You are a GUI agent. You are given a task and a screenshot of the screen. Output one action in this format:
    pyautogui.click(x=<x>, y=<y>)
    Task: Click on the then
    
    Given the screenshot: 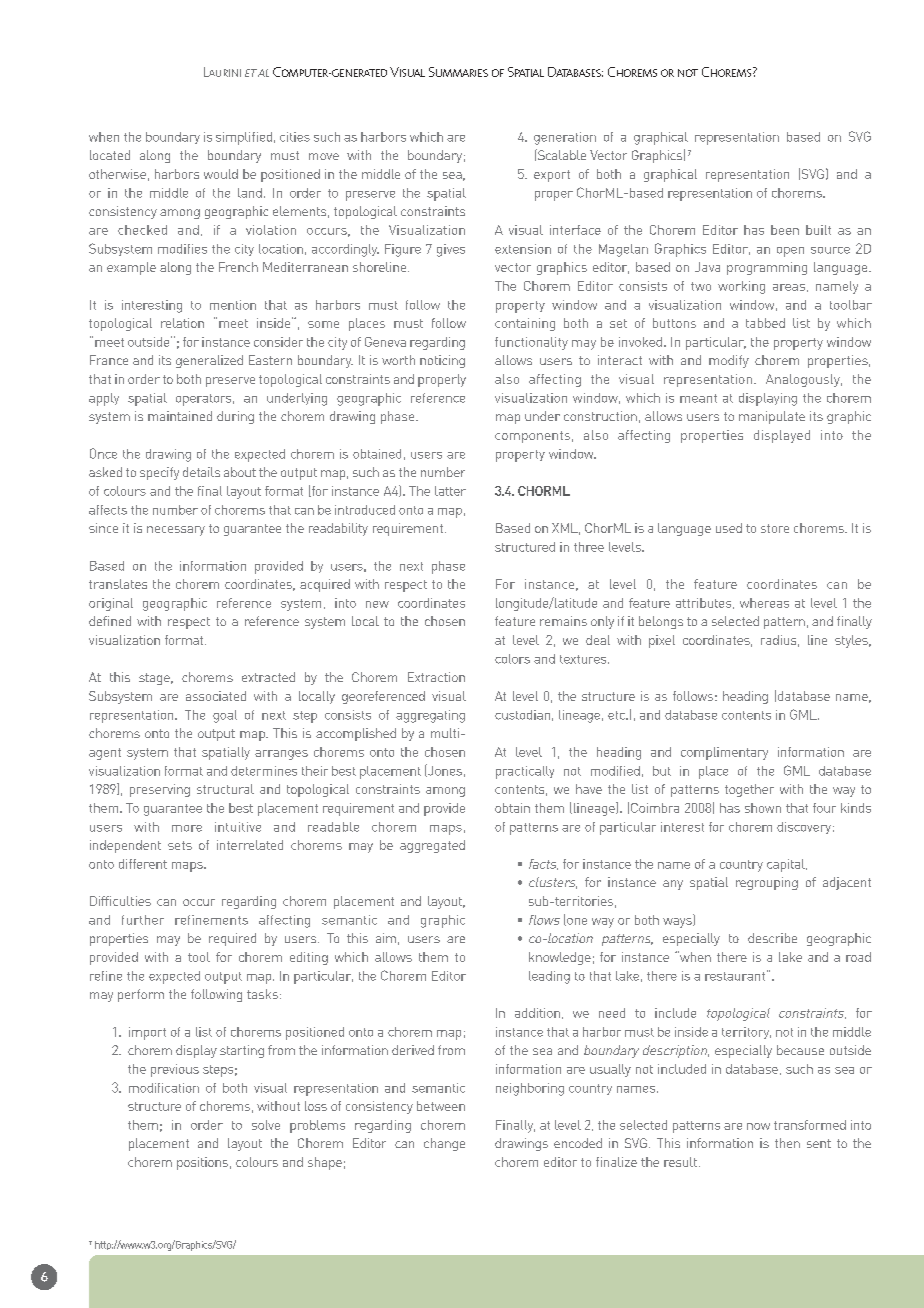 What is the action you would take?
    pyautogui.click(x=787, y=1143)
